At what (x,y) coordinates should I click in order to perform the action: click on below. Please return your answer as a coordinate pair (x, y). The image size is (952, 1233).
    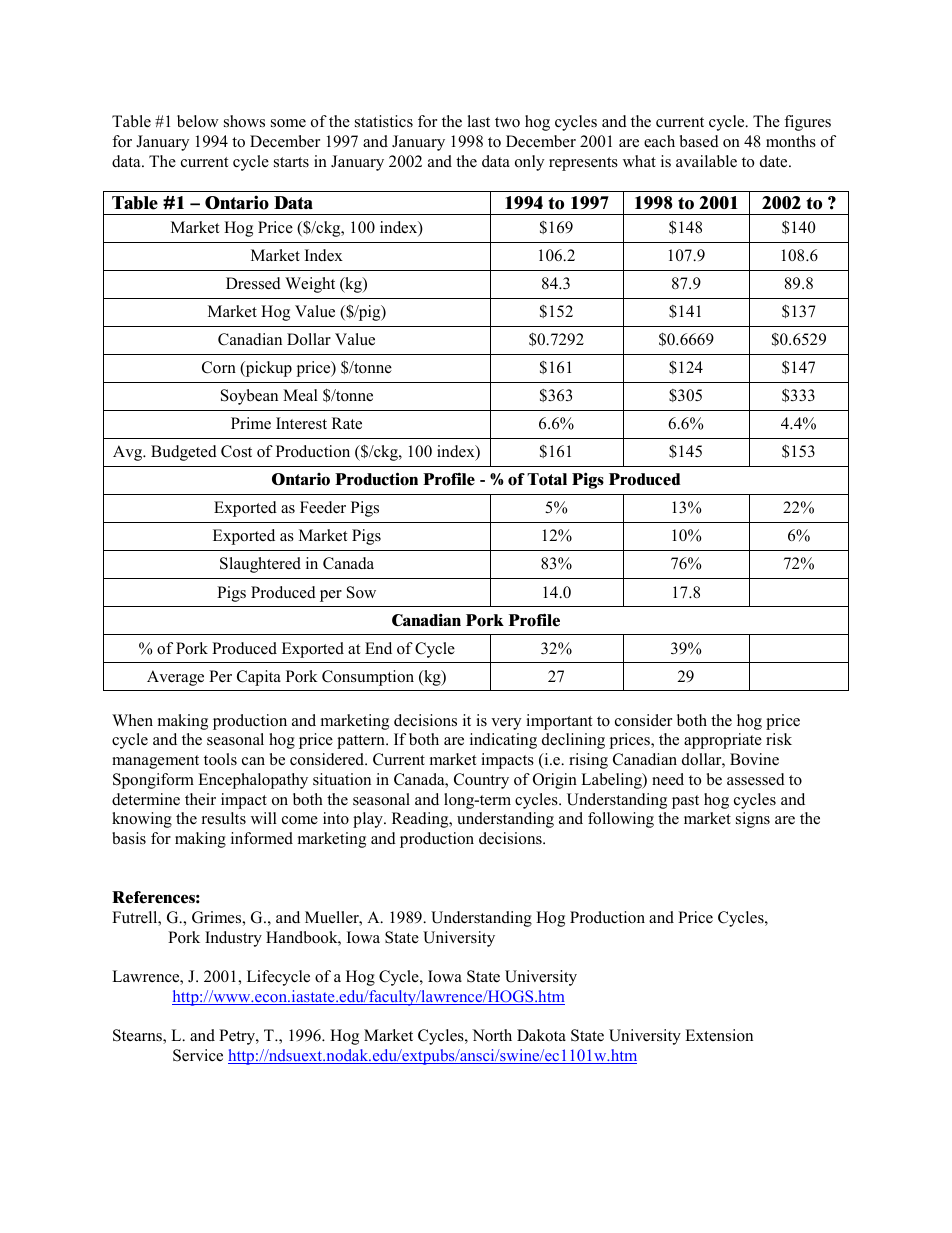
    Looking at the image, I should click on (198, 121).
